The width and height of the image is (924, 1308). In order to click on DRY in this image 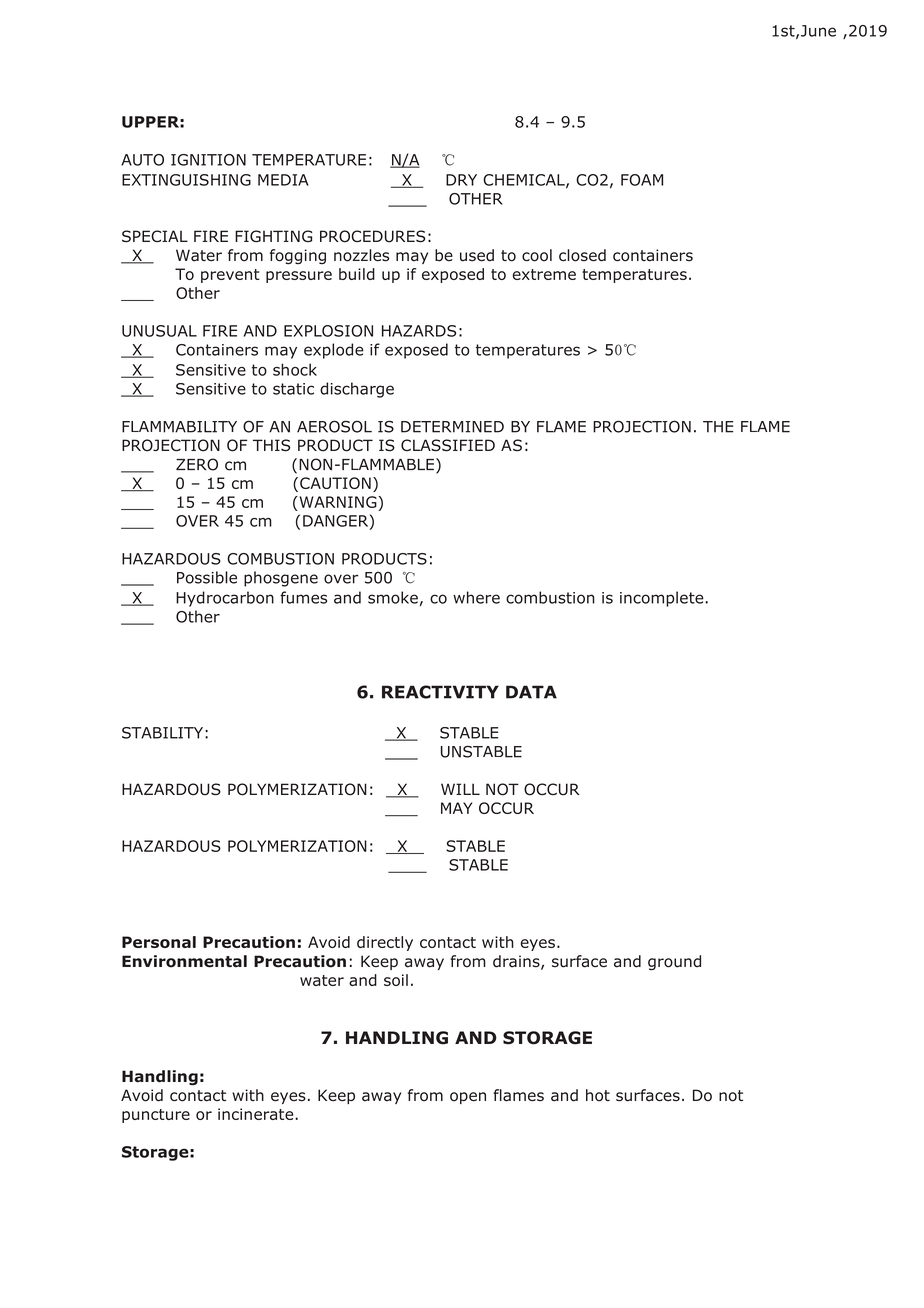, I will do `click(461, 180)`.
